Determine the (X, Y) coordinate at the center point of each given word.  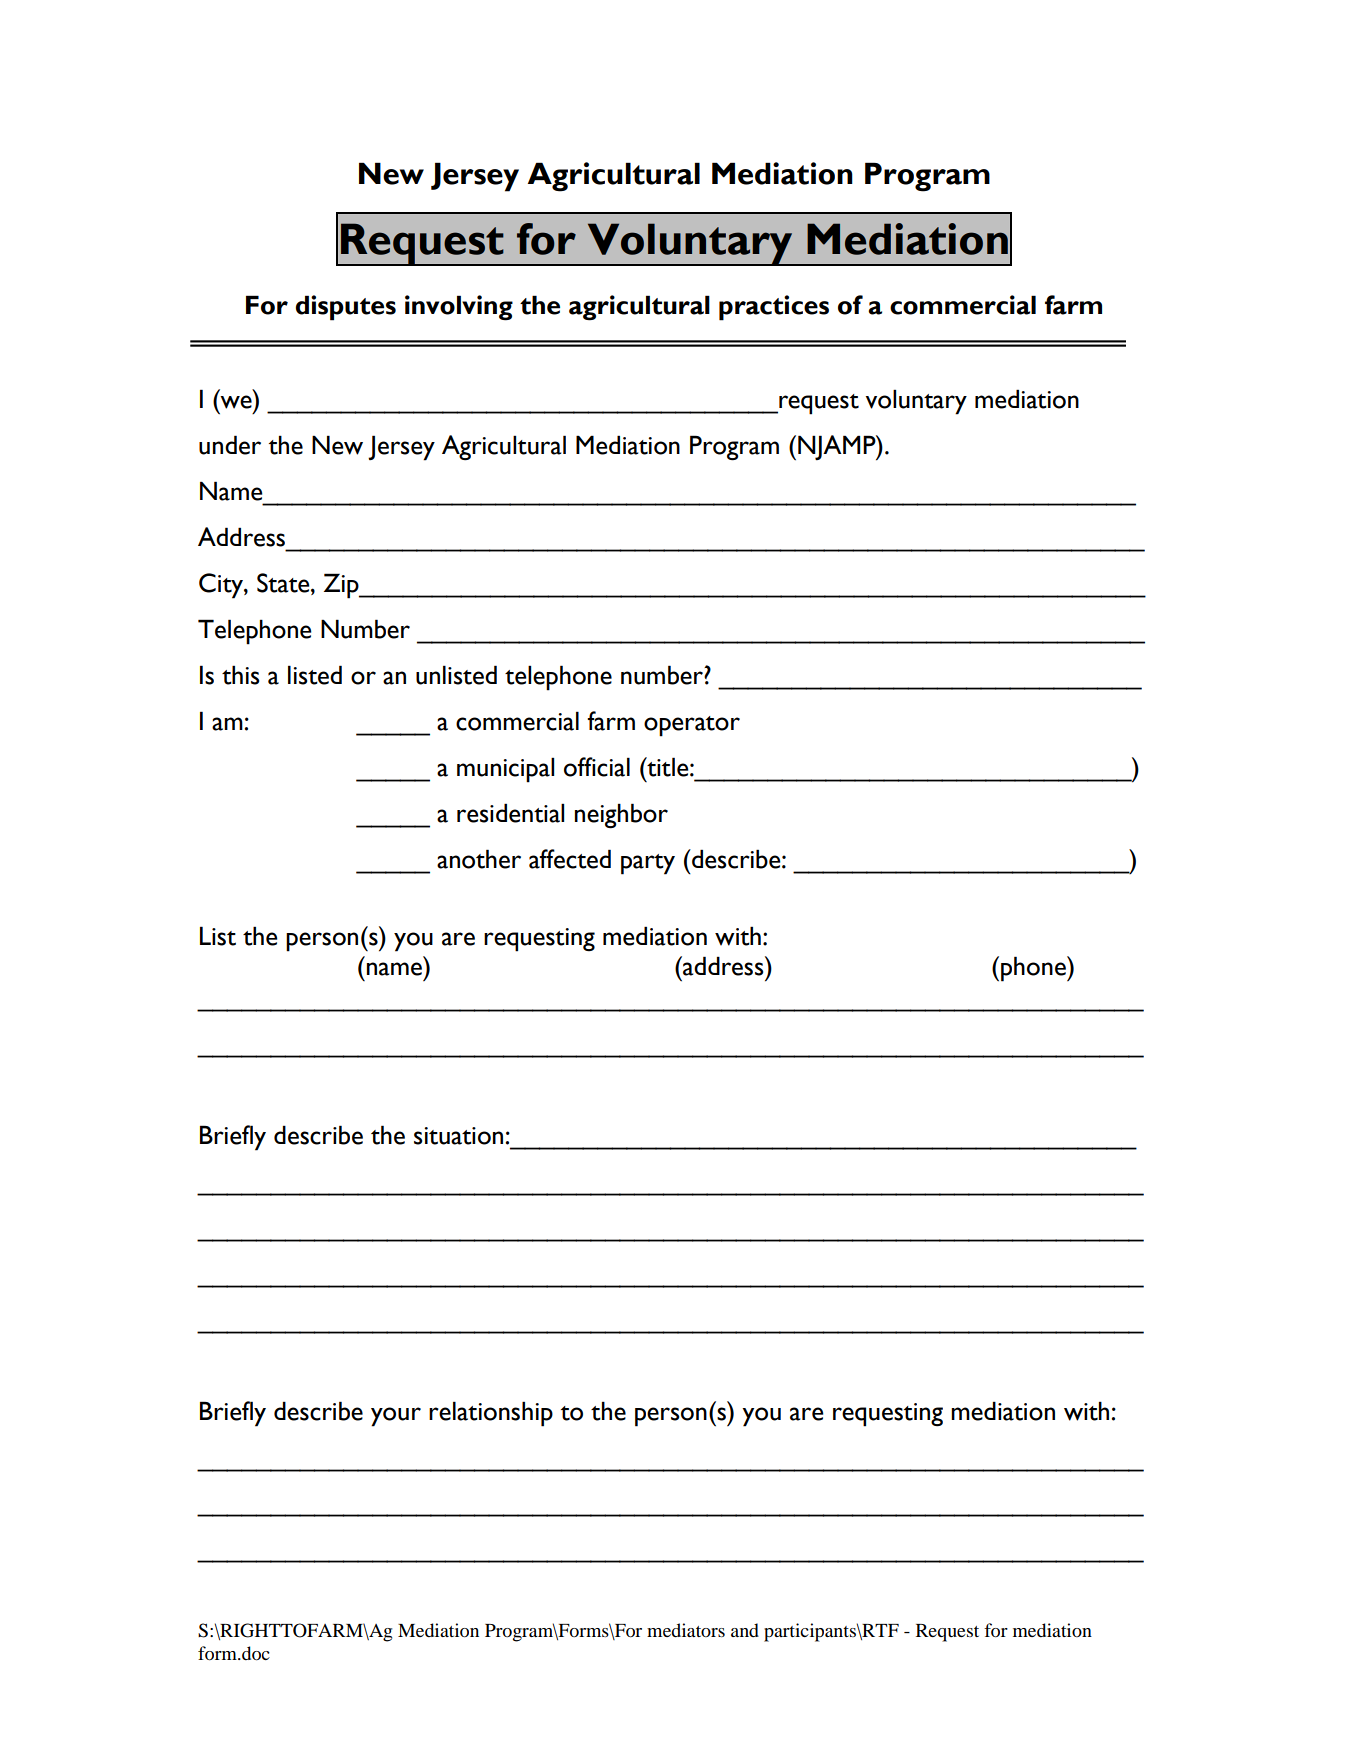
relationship (491, 1414)
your (396, 1417)
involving (459, 308)
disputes (346, 308)
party (648, 864)
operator (692, 726)
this (240, 675)
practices (774, 308)
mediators (686, 1630)
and (745, 1630)
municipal (505, 770)
